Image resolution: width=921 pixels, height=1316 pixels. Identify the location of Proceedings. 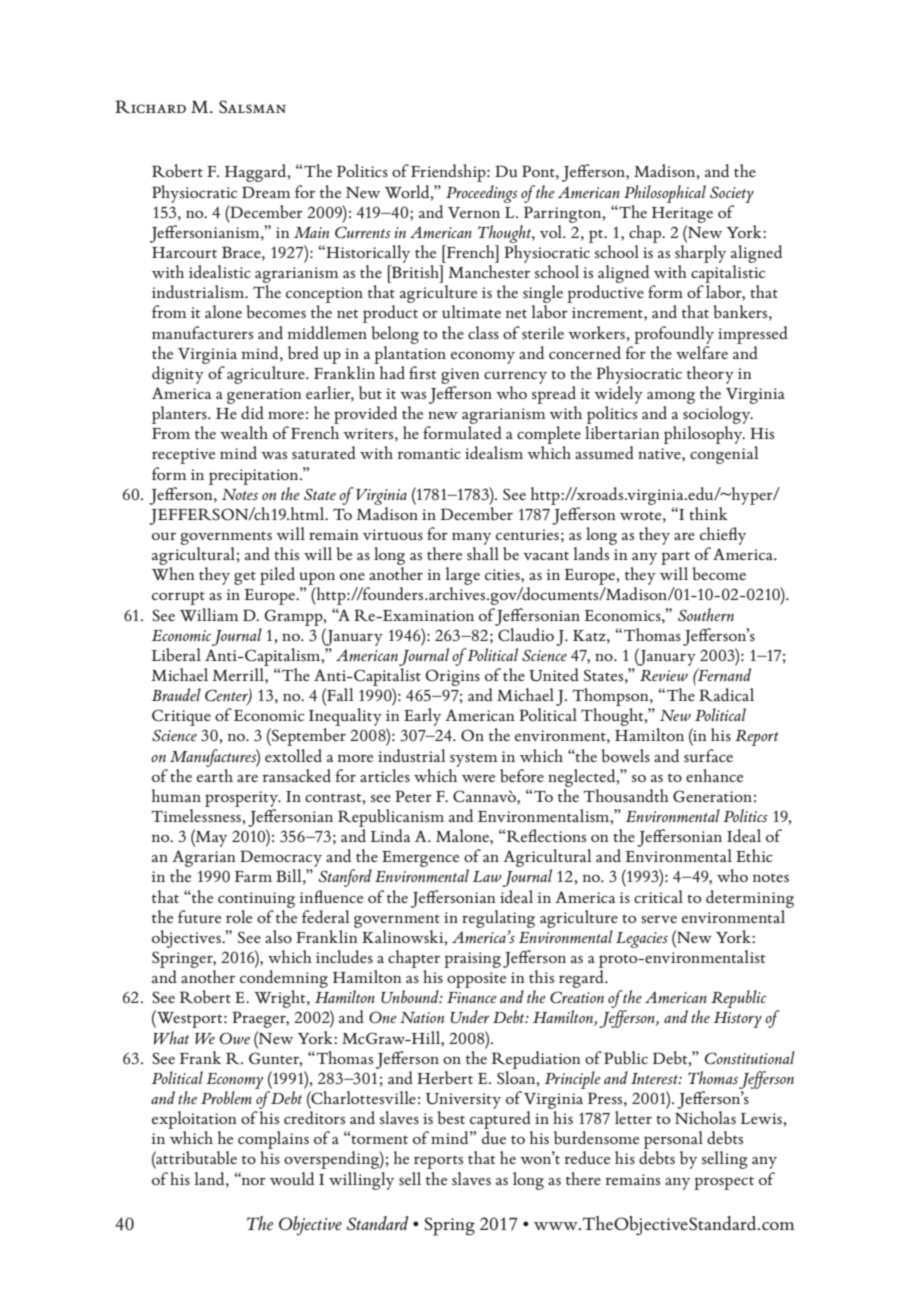
(482, 194).
